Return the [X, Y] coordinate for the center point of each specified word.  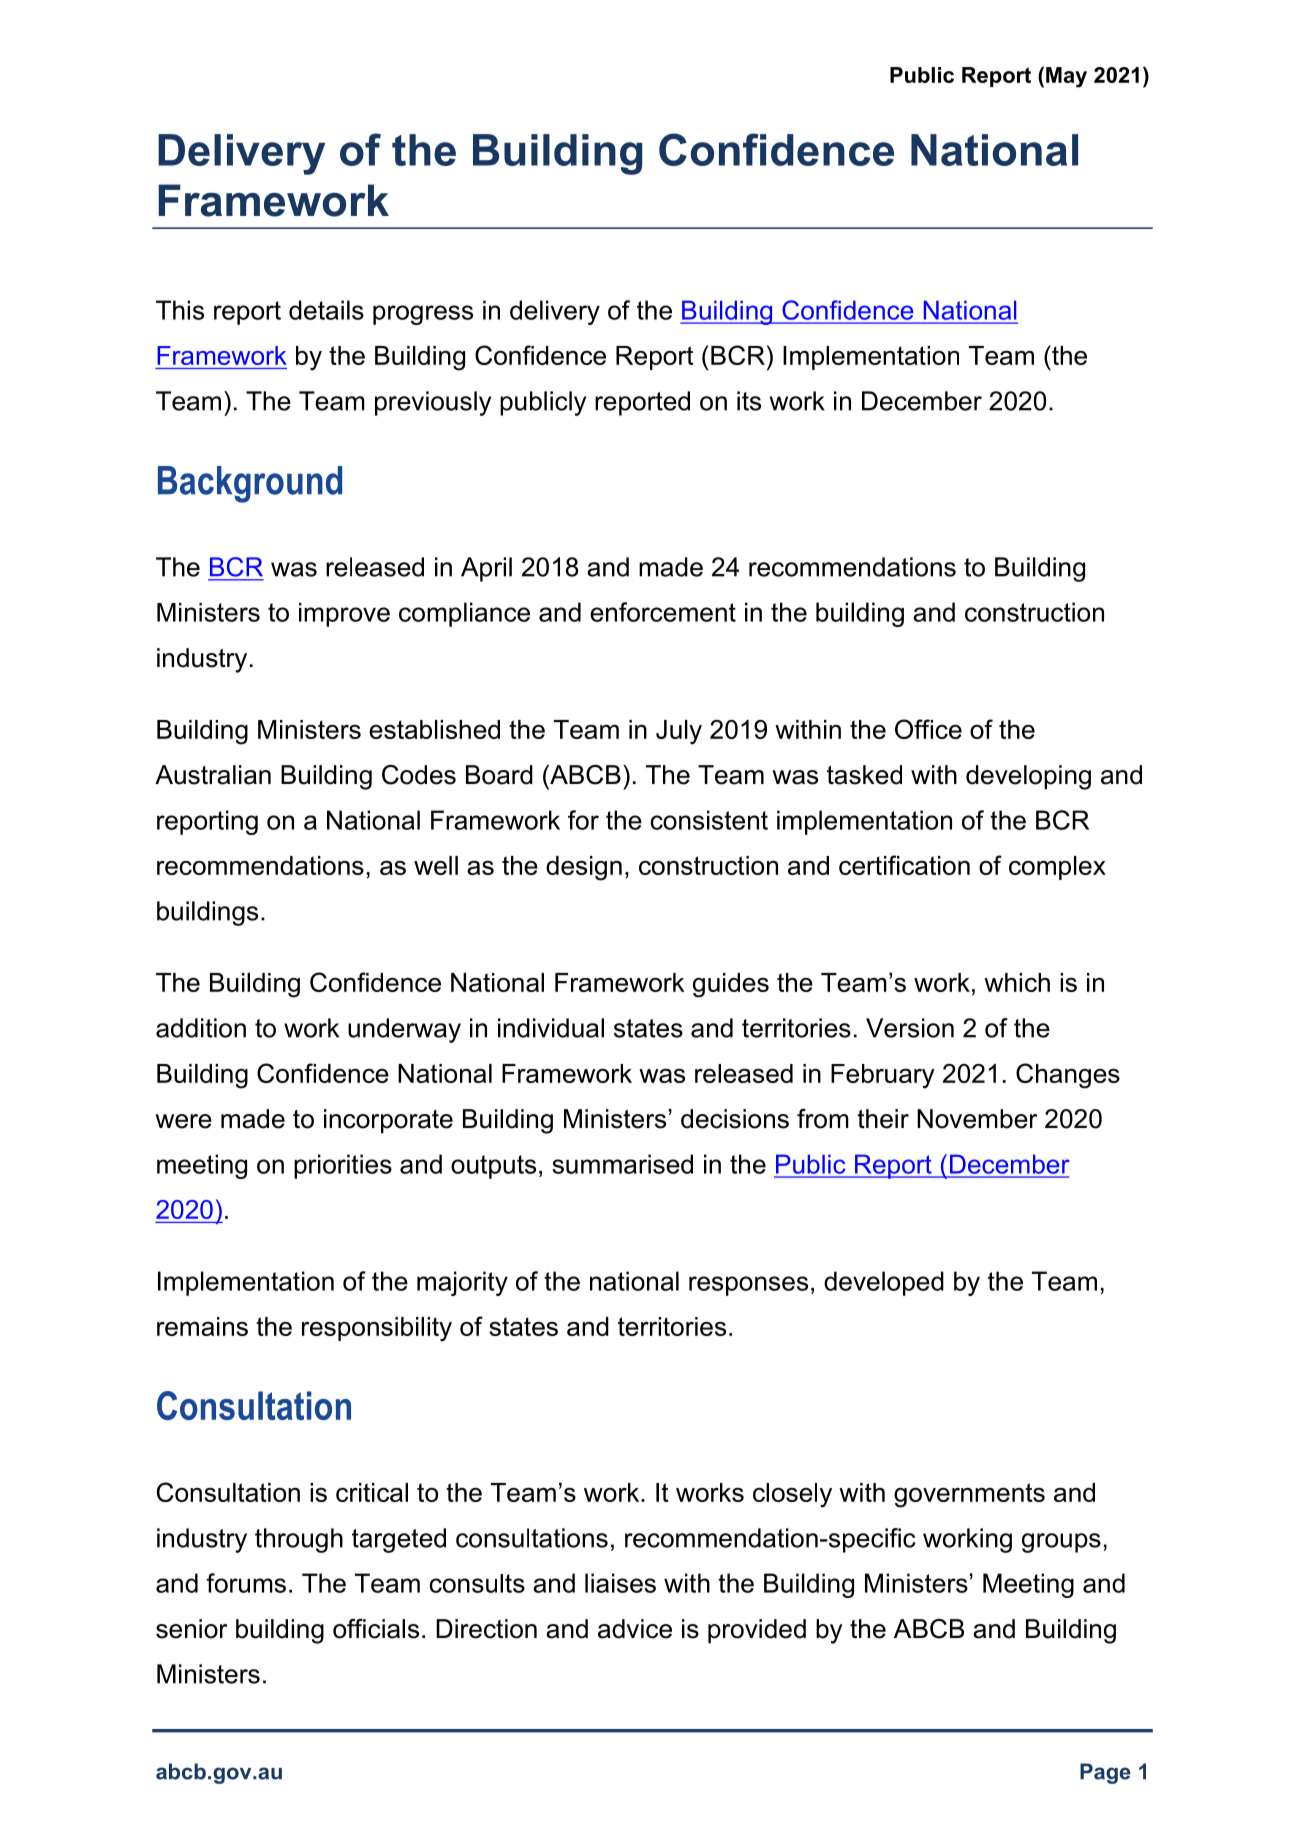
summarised [622, 1164]
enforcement [663, 612]
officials [376, 1629]
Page [1105, 1773]
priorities [343, 1166]
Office [928, 729]
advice [635, 1629]
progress [423, 315]
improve [344, 615]
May [1066, 77]
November [977, 1119]
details [326, 310]
